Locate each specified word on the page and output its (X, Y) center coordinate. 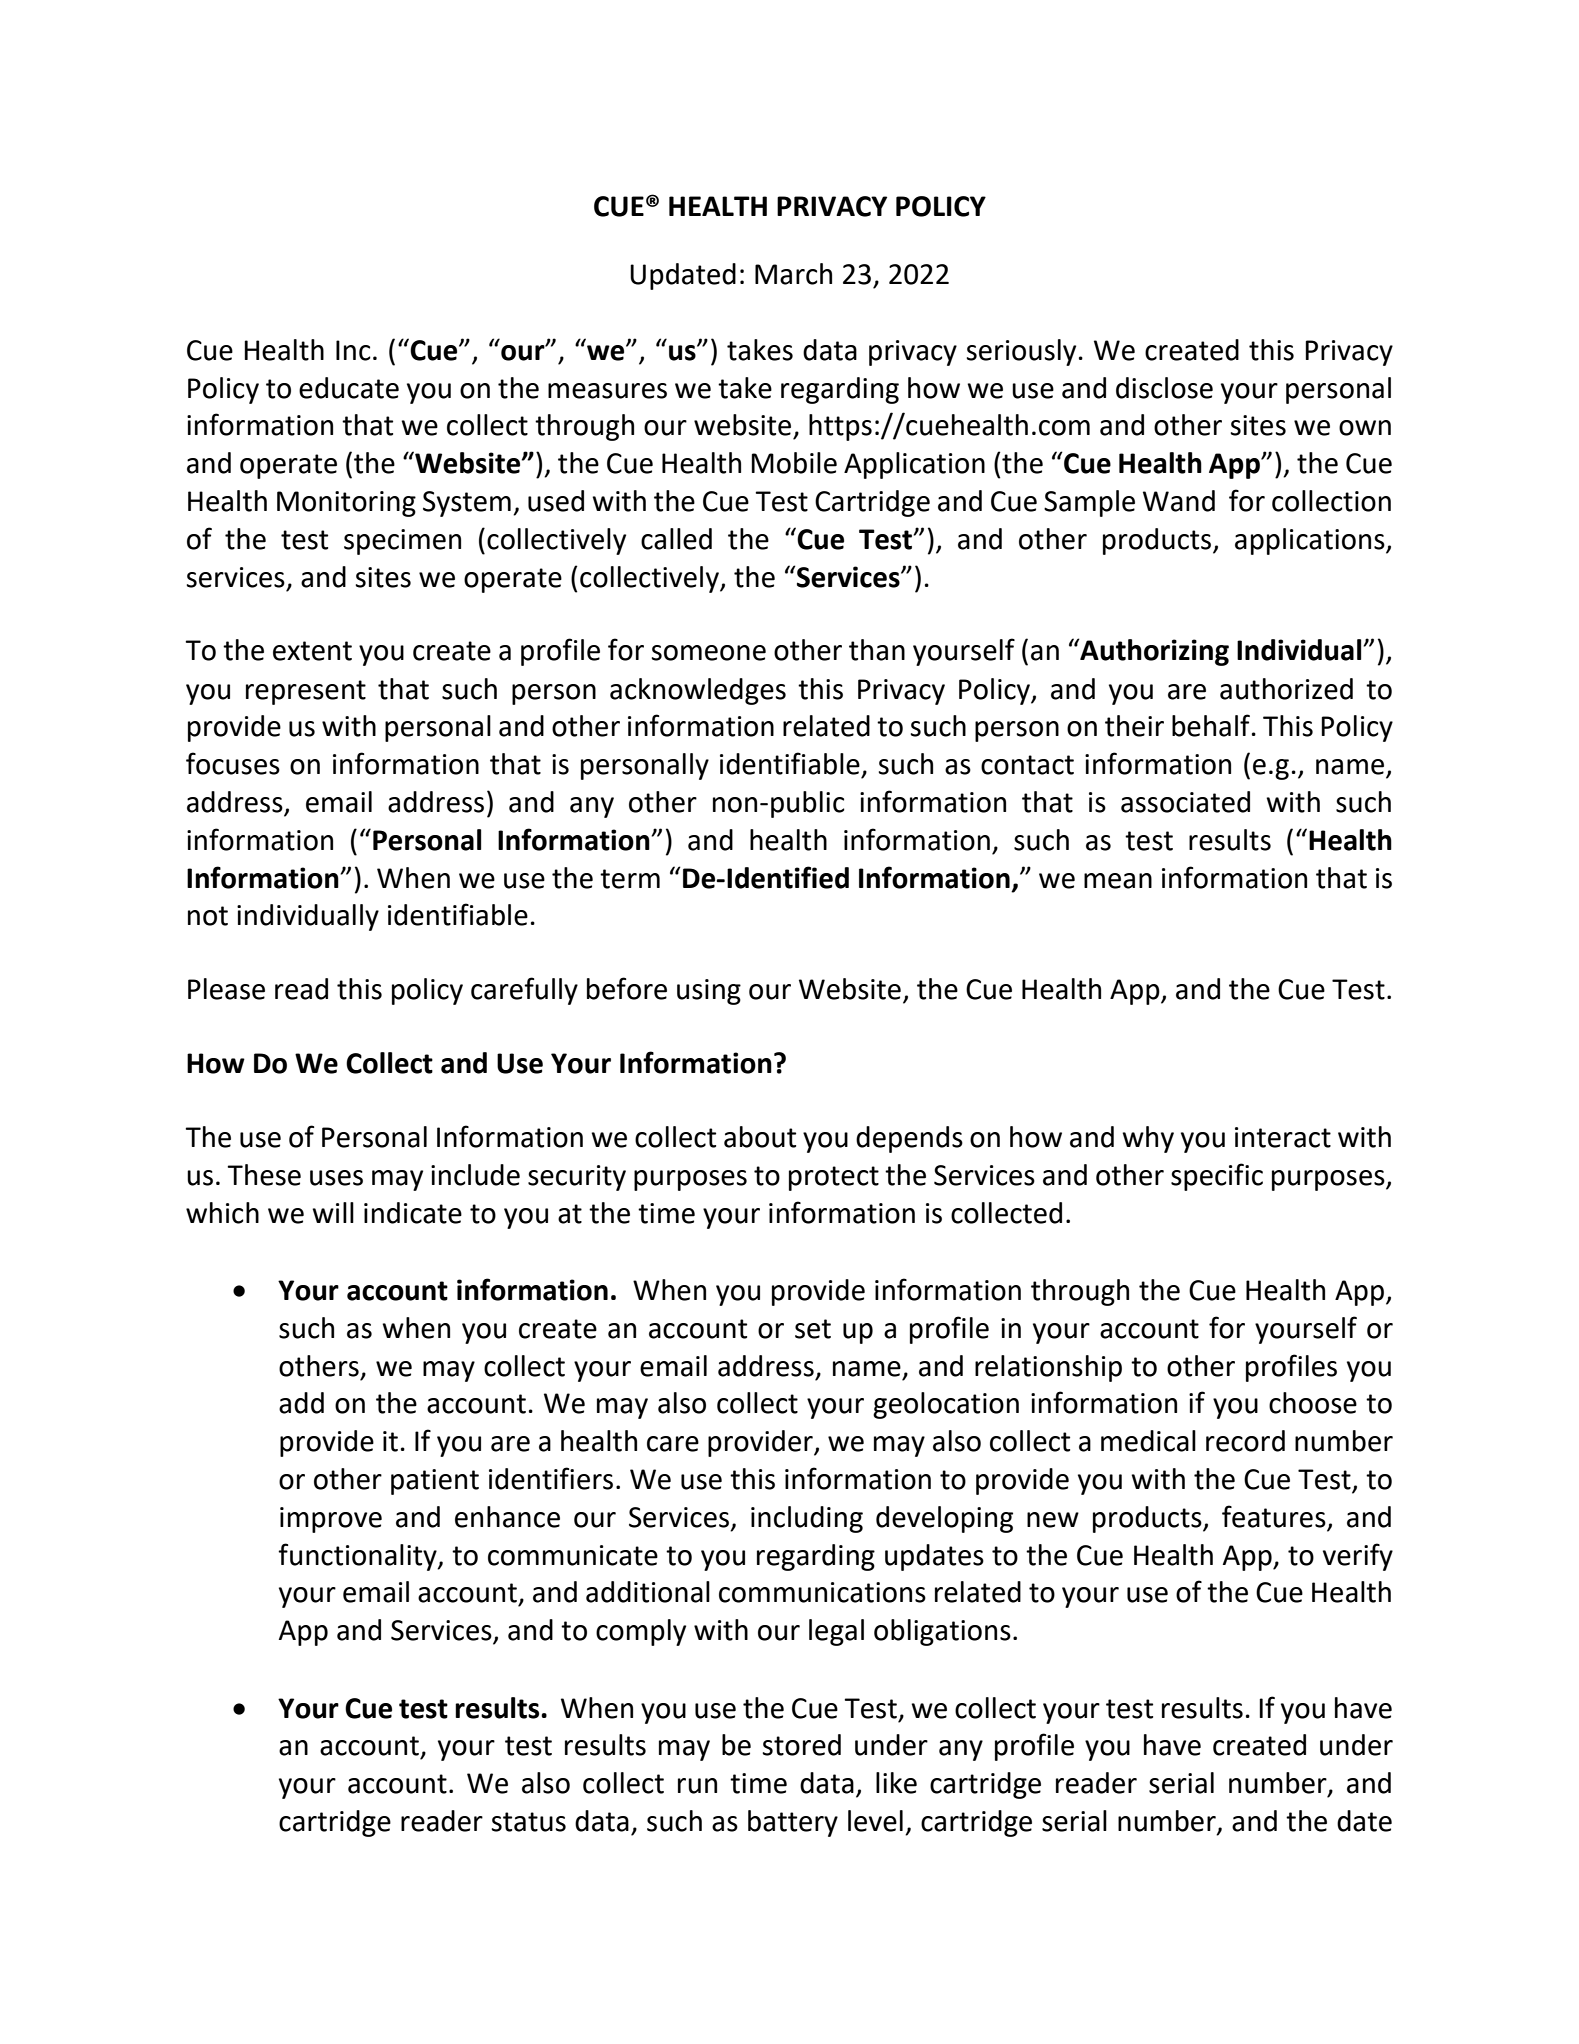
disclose (1164, 388)
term (630, 879)
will (333, 1212)
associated (1185, 802)
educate (349, 388)
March (793, 274)
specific (1217, 1177)
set (813, 1329)
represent (306, 692)
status (528, 1822)
